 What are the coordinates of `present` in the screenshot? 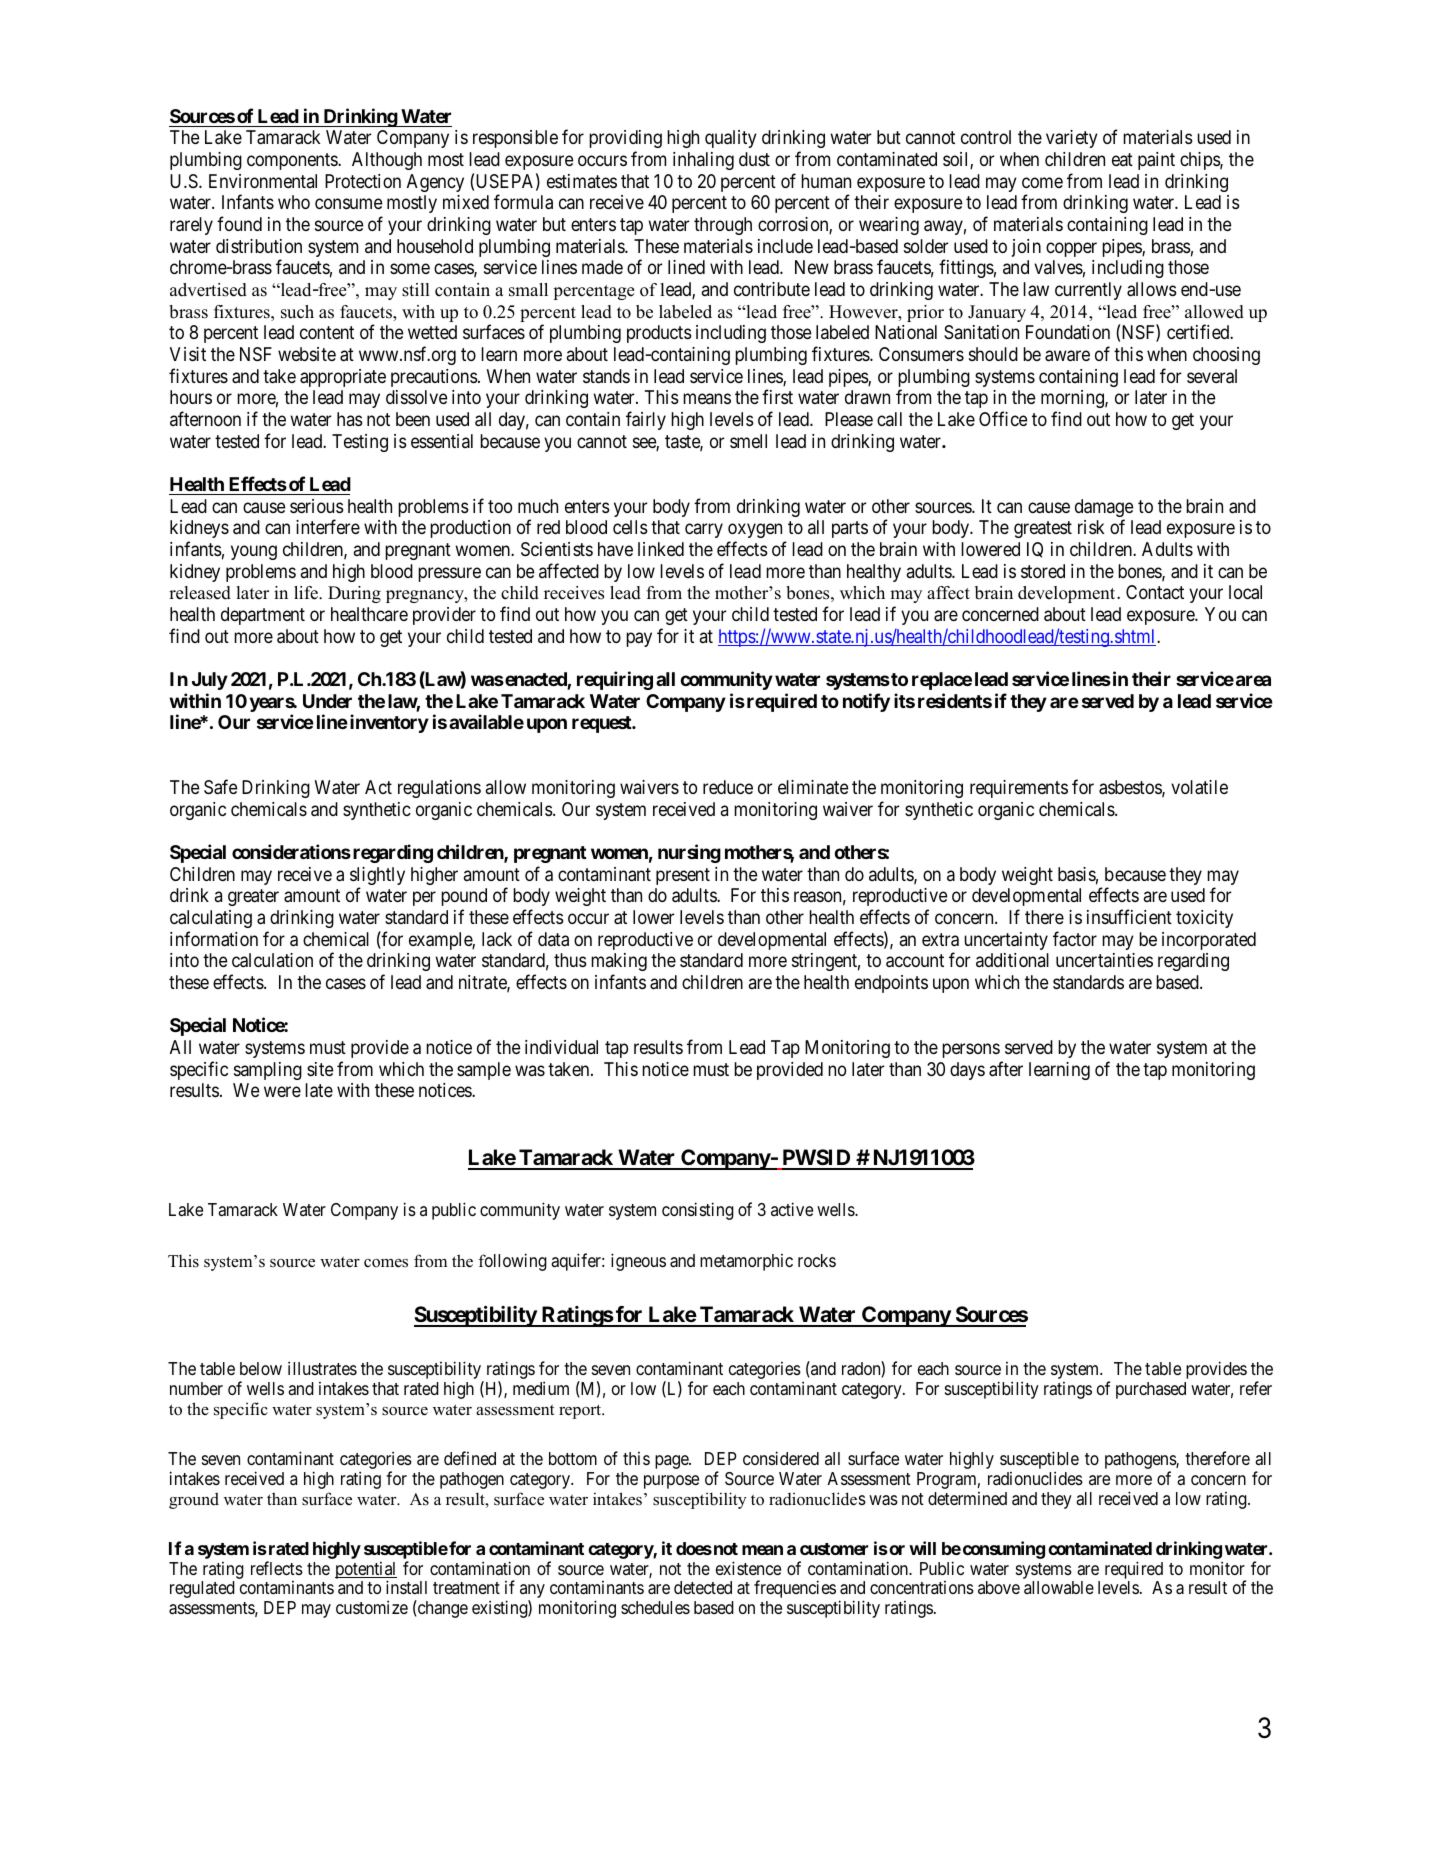 It's located at (683, 876).
